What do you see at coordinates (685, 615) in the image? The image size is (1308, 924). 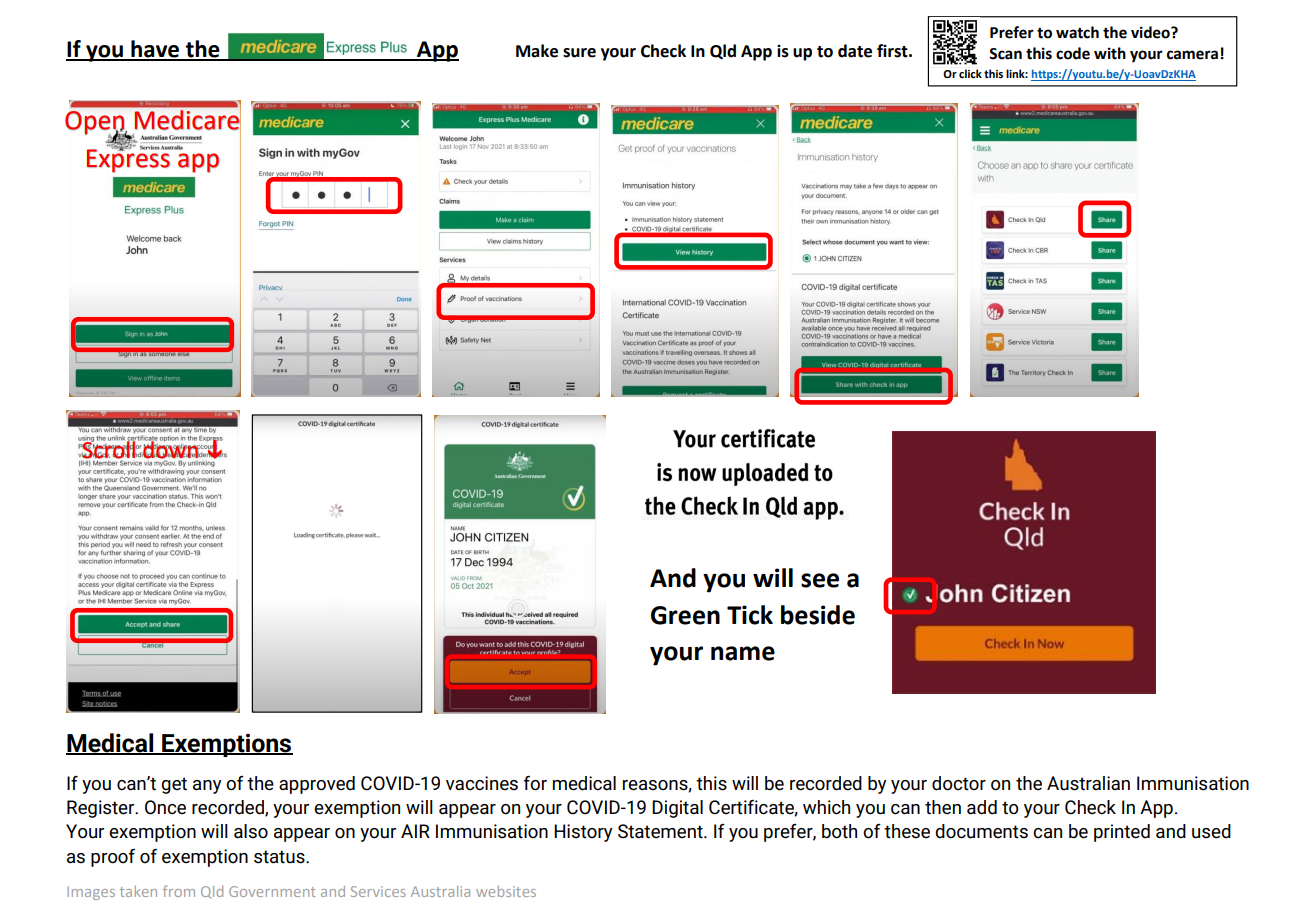 I see `Green` at bounding box center [685, 615].
